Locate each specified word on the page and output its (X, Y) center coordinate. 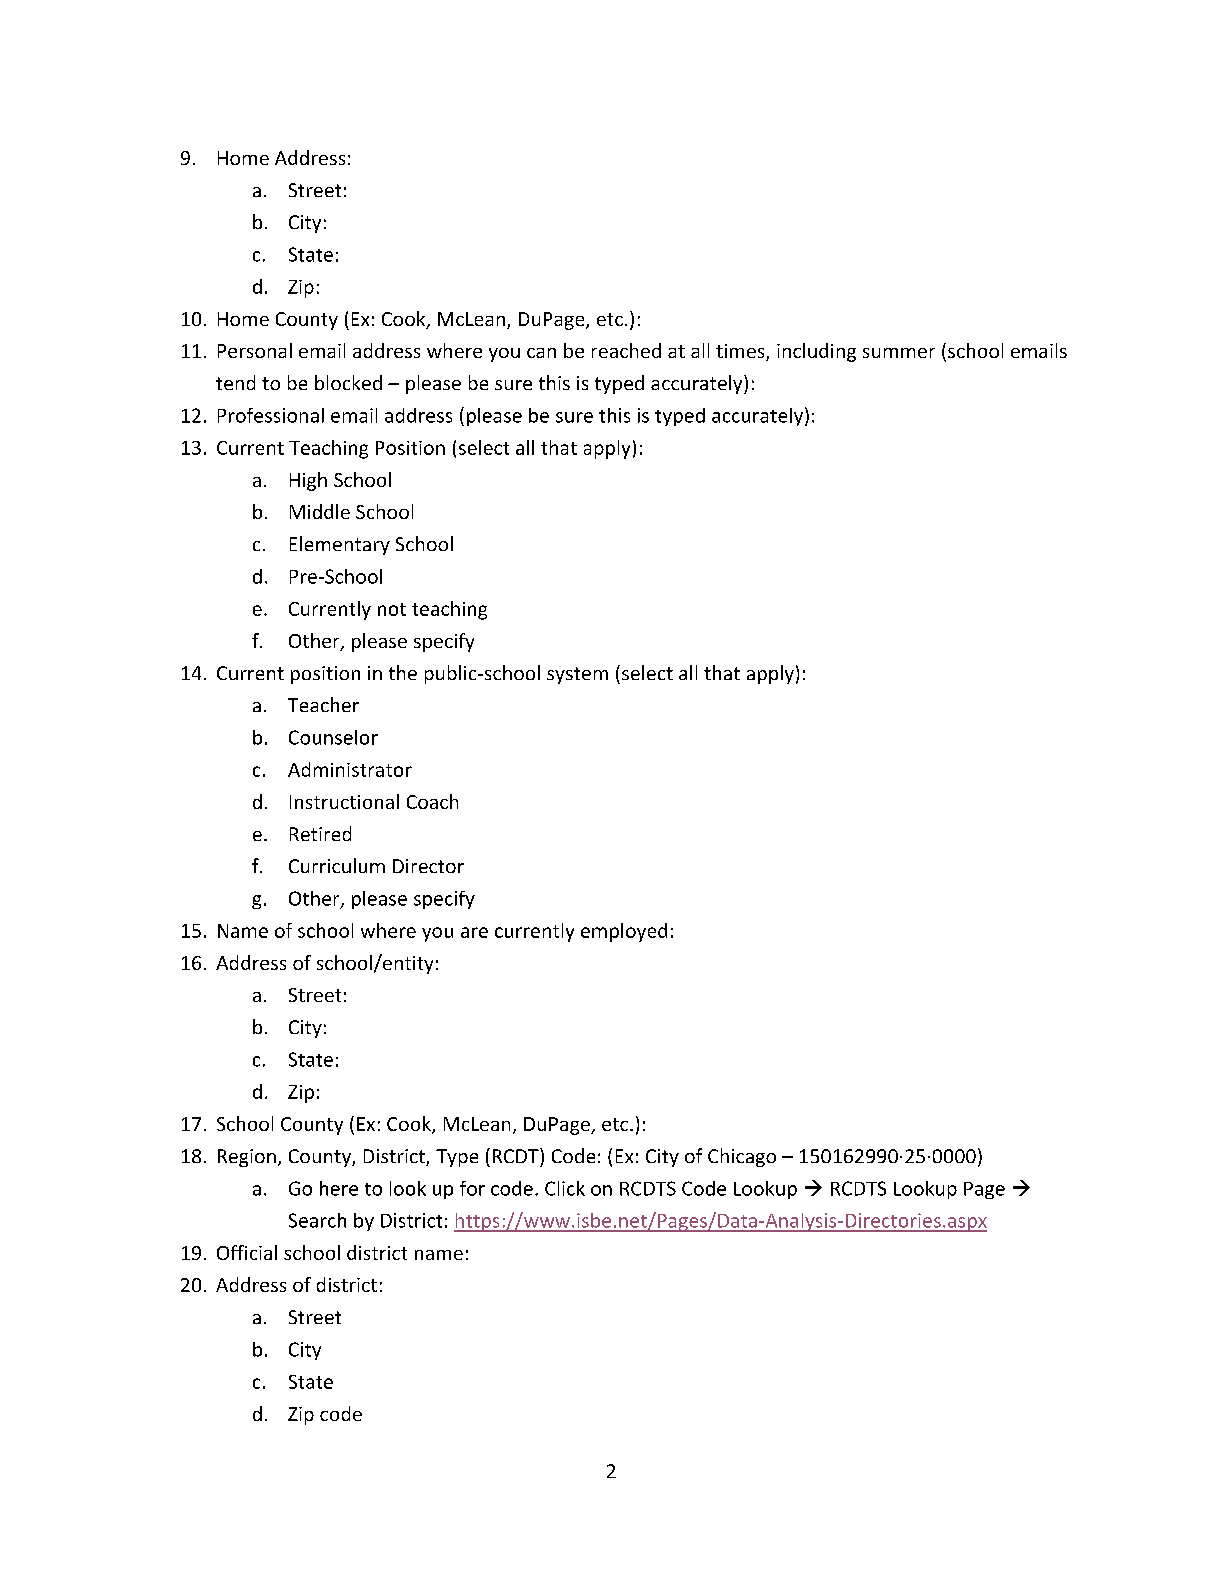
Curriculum (337, 865)
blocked (348, 382)
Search (317, 1220)
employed (624, 932)
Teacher (323, 704)
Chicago (742, 1157)
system (577, 675)
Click (565, 1188)
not (392, 609)
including (816, 352)
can (541, 353)
